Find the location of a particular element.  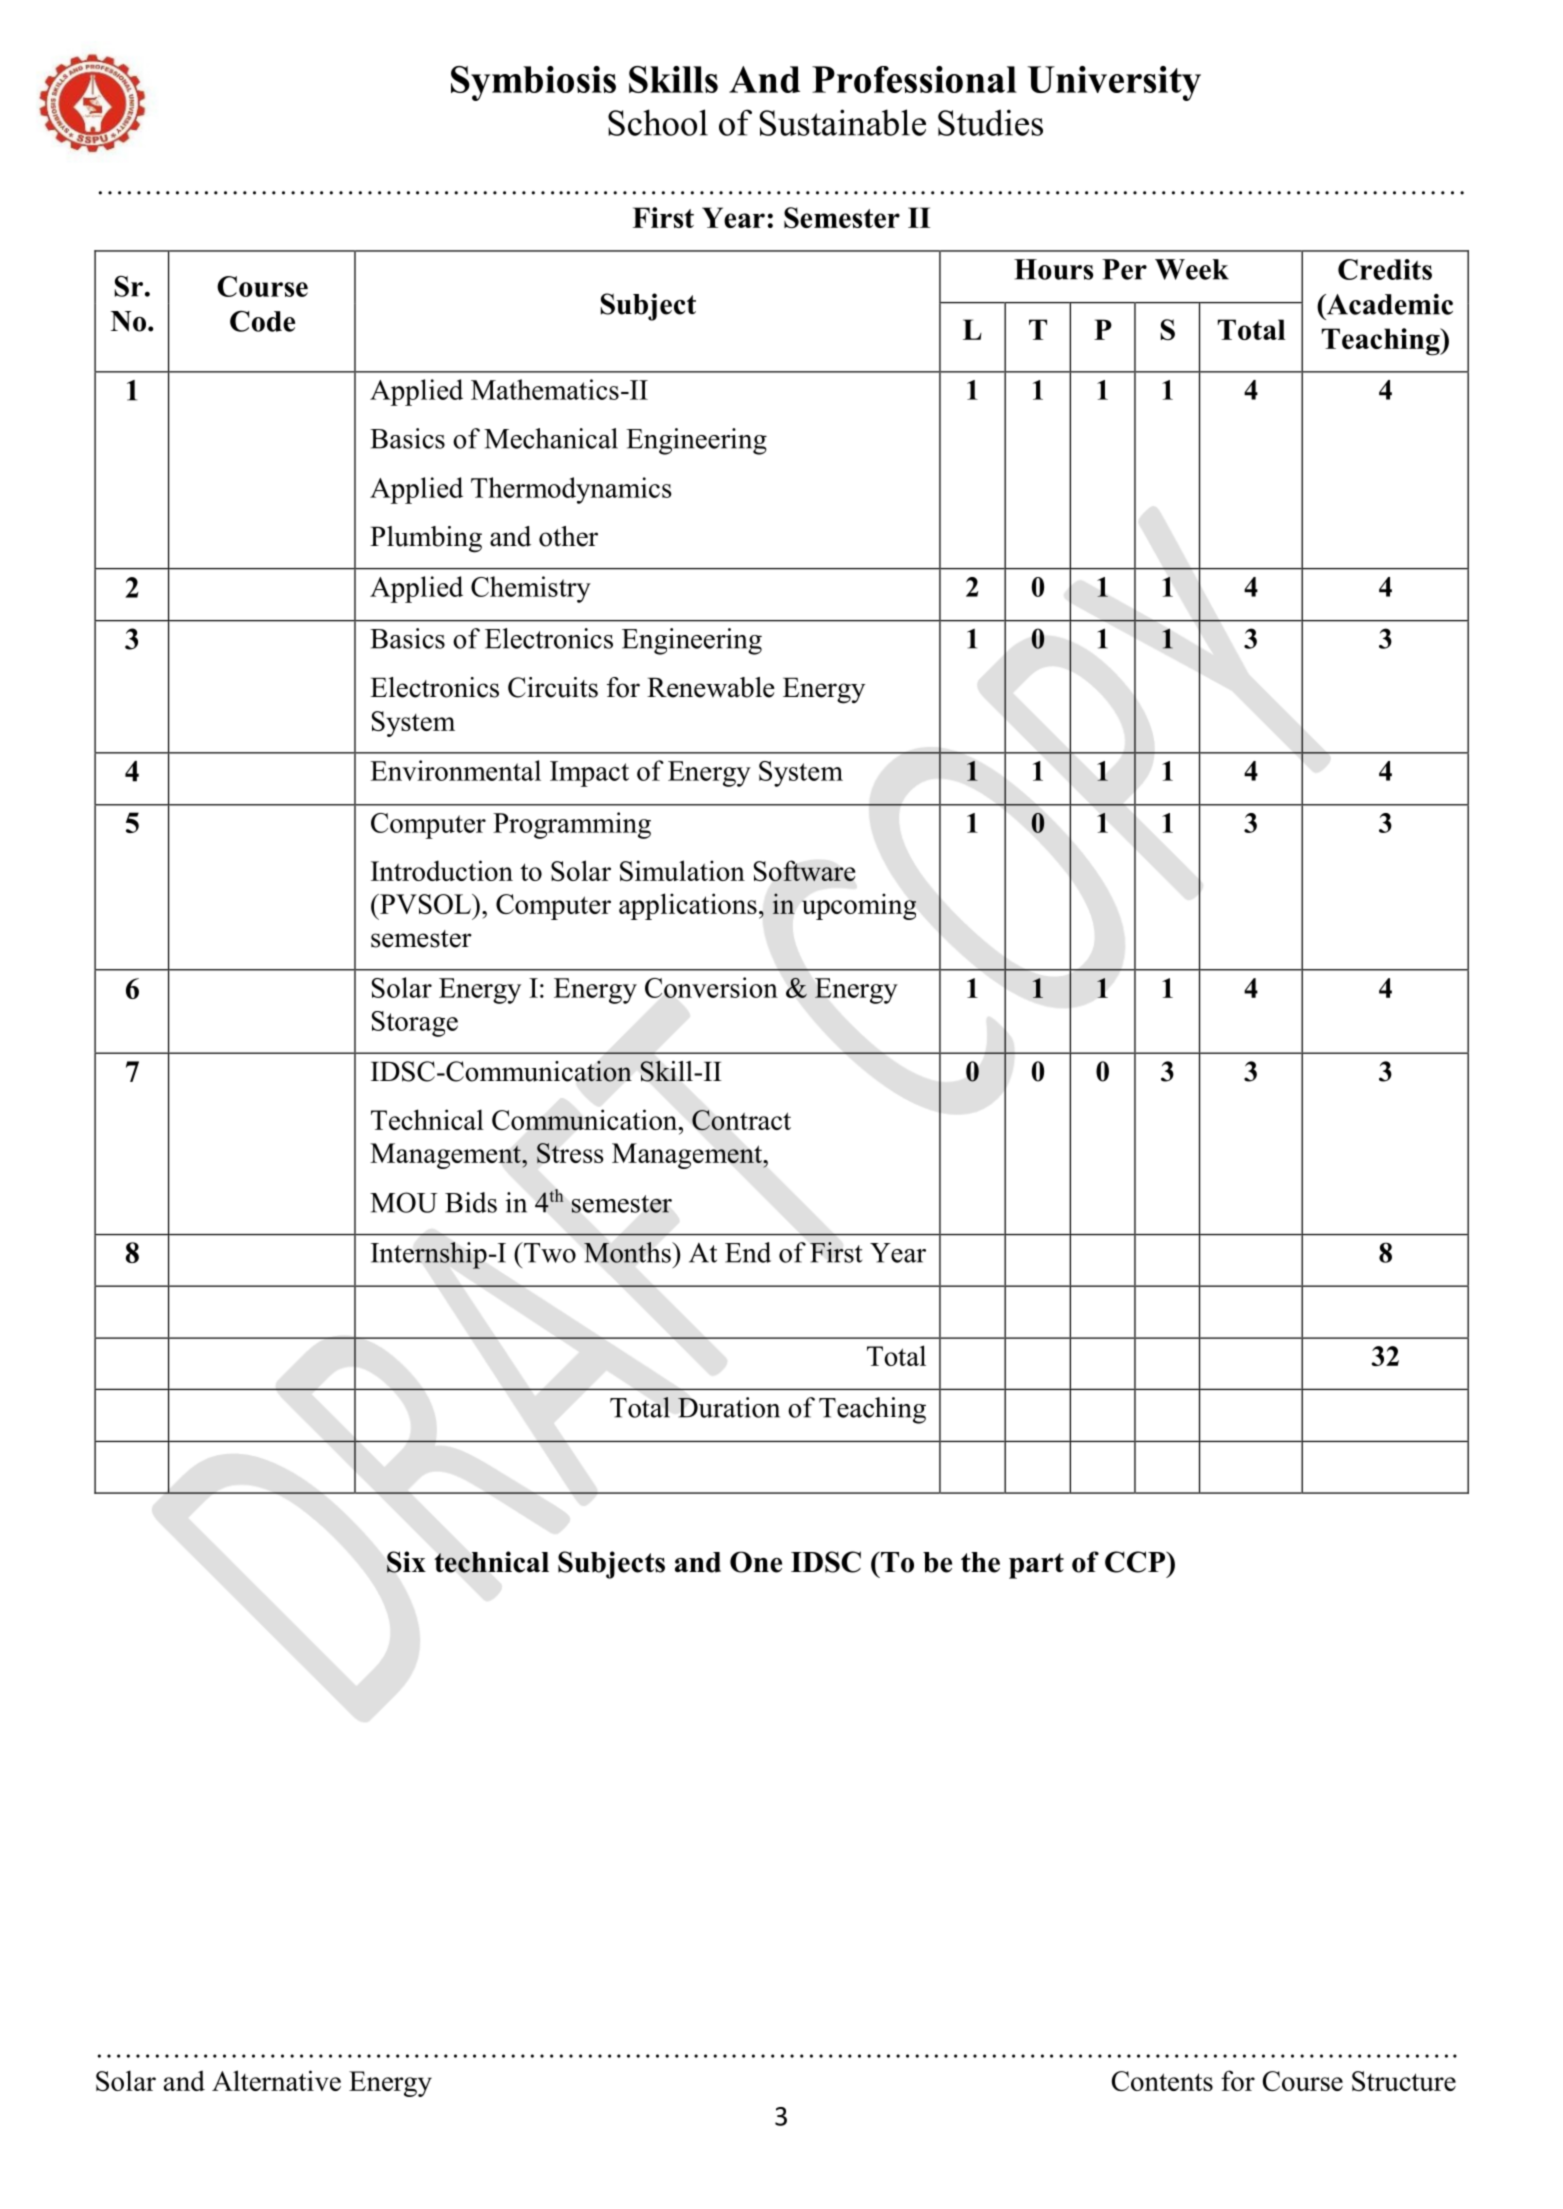

Academic is located at coordinates (1388, 304).
